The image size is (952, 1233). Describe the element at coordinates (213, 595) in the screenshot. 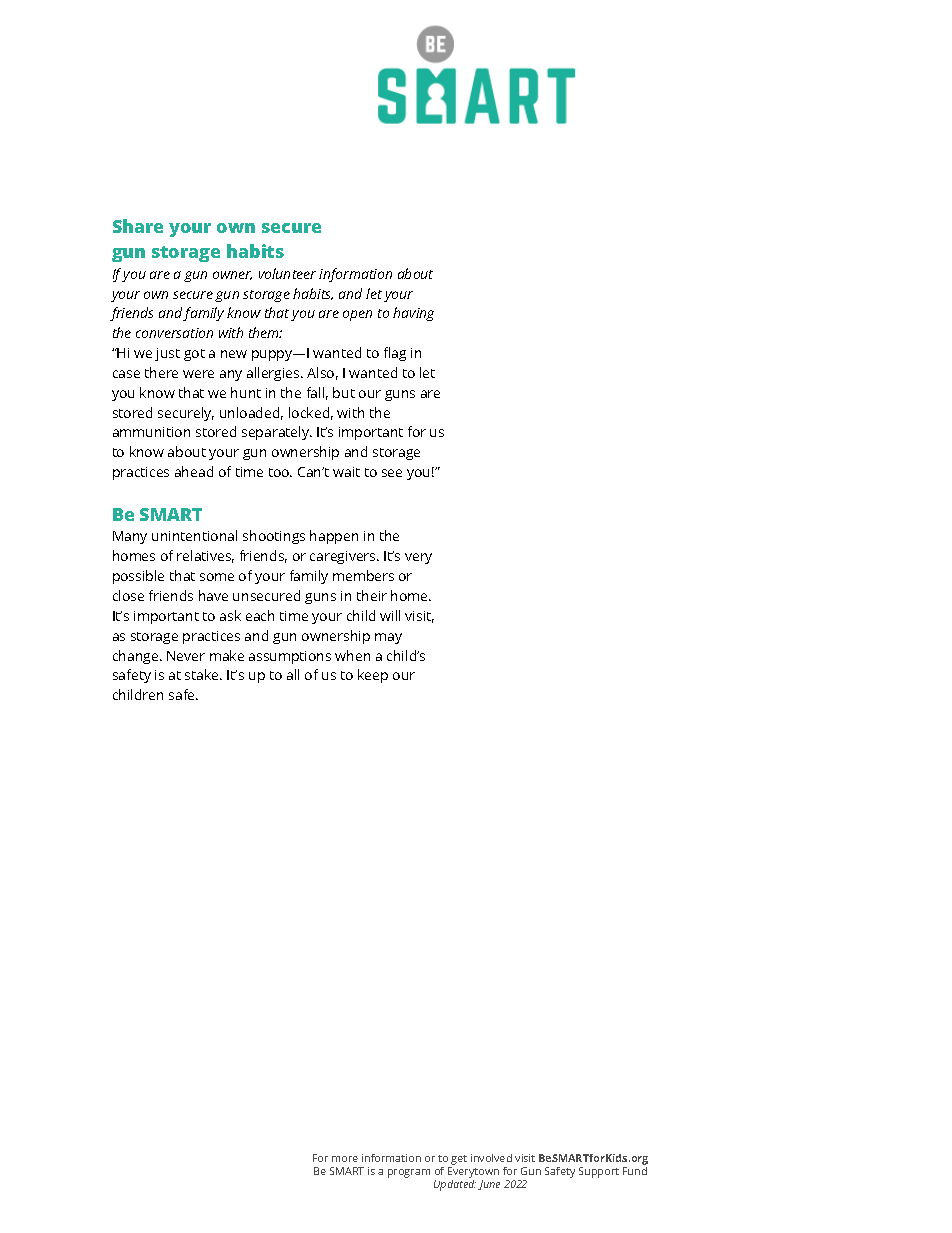

I see `have` at that location.
